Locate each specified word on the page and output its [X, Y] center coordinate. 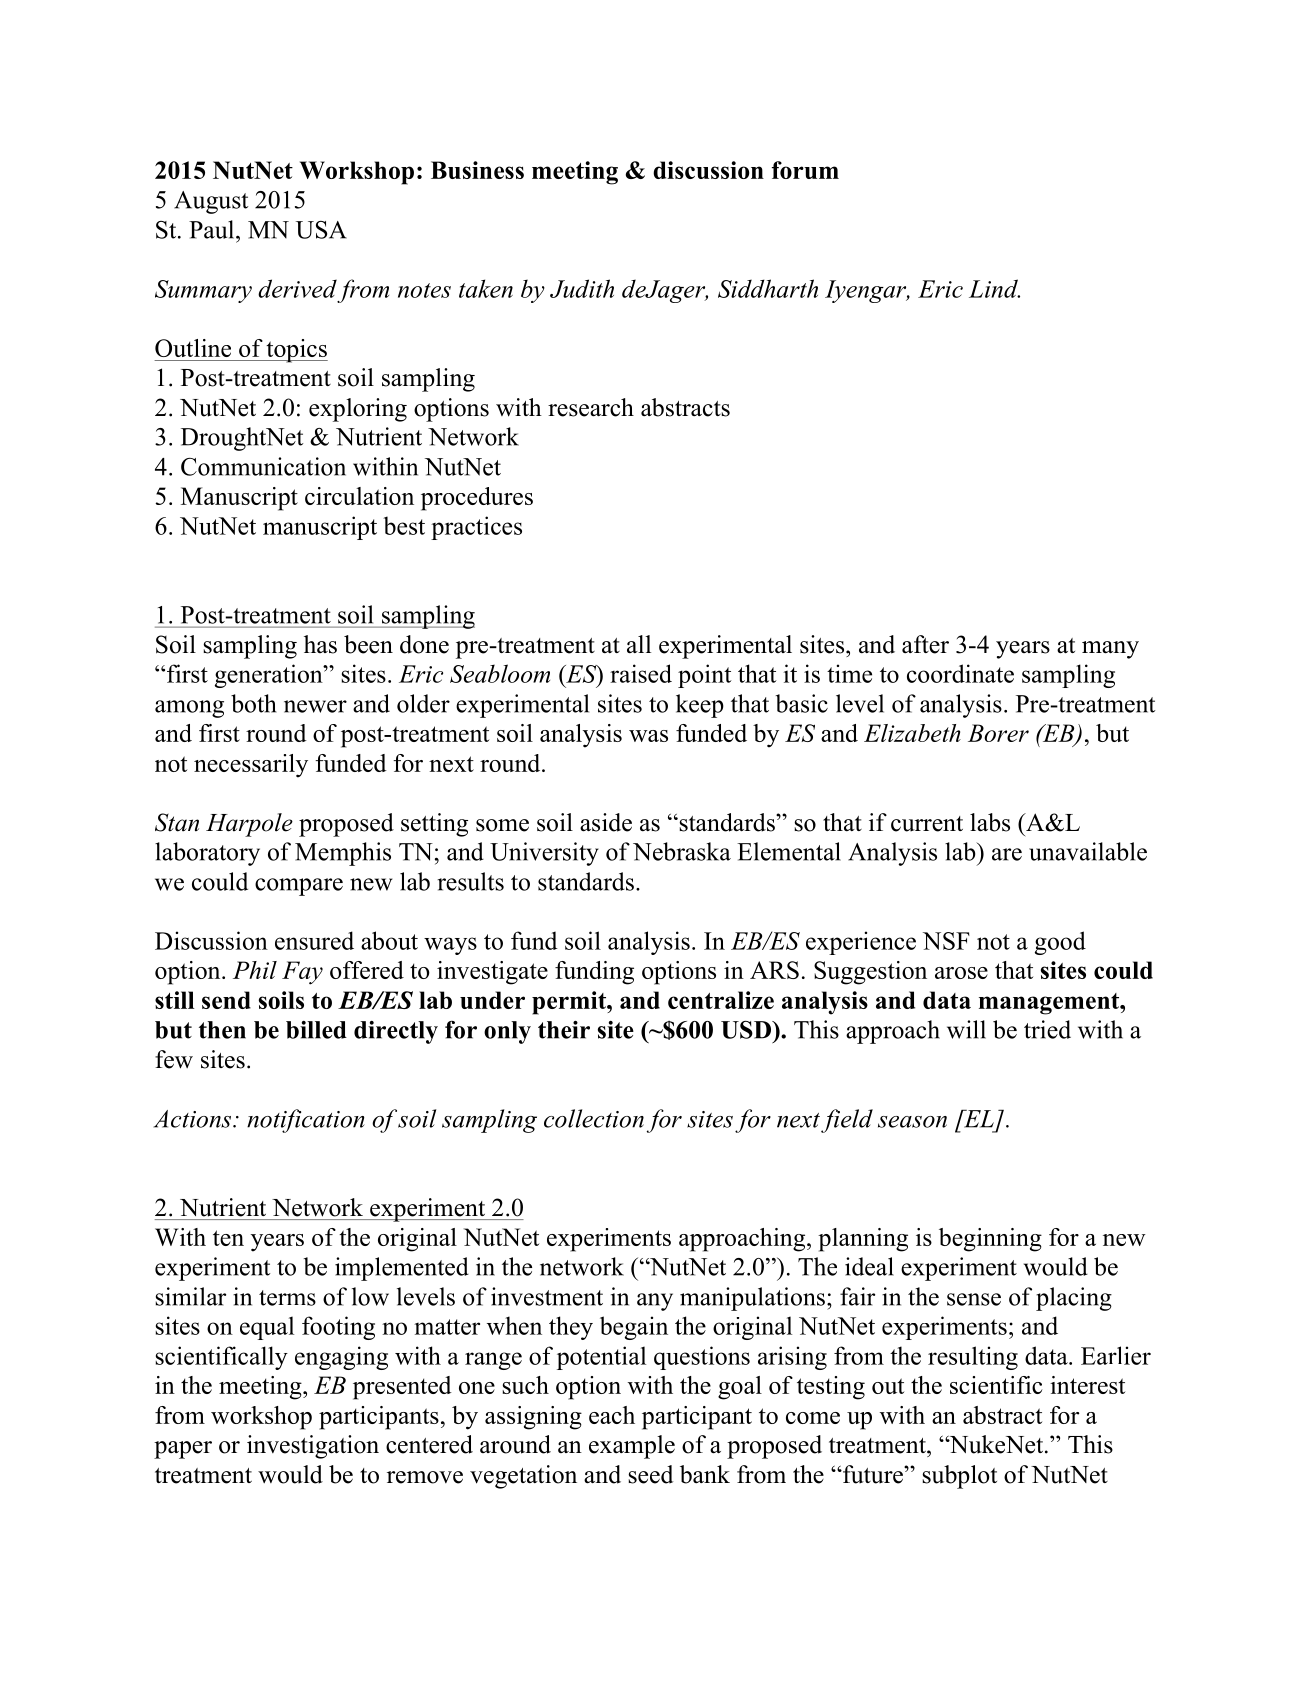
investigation [313, 1447]
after [925, 644]
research [591, 407]
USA [321, 230]
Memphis [343, 854]
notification [306, 1121]
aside [606, 822]
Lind [994, 288]
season [912, 1122]
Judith [582, 288]
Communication [263, 466]
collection [594, 1118]
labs [990, 822]
